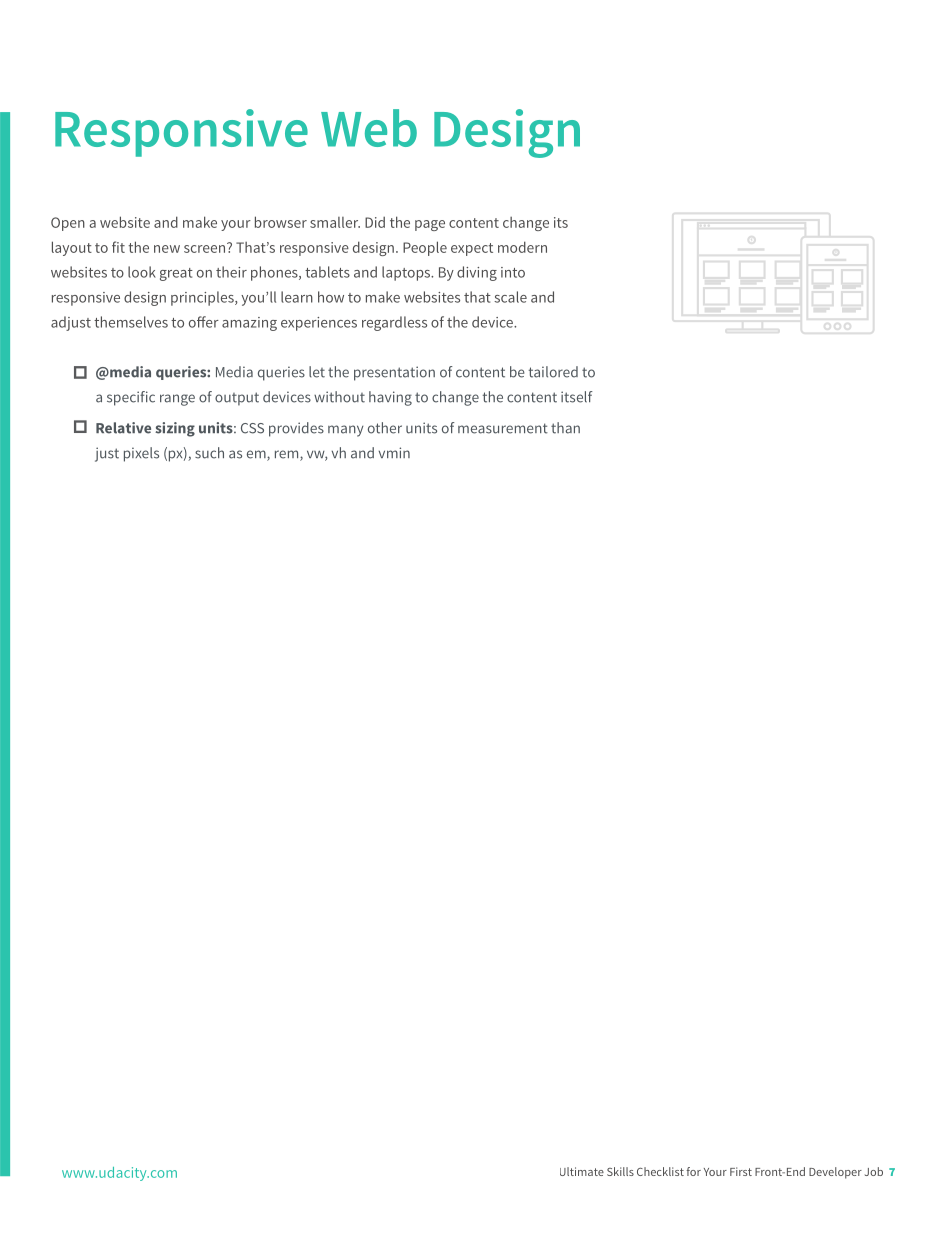  Describe the element at coordinates (582, 1171) in the image. I see `Ultimate` at that location.
